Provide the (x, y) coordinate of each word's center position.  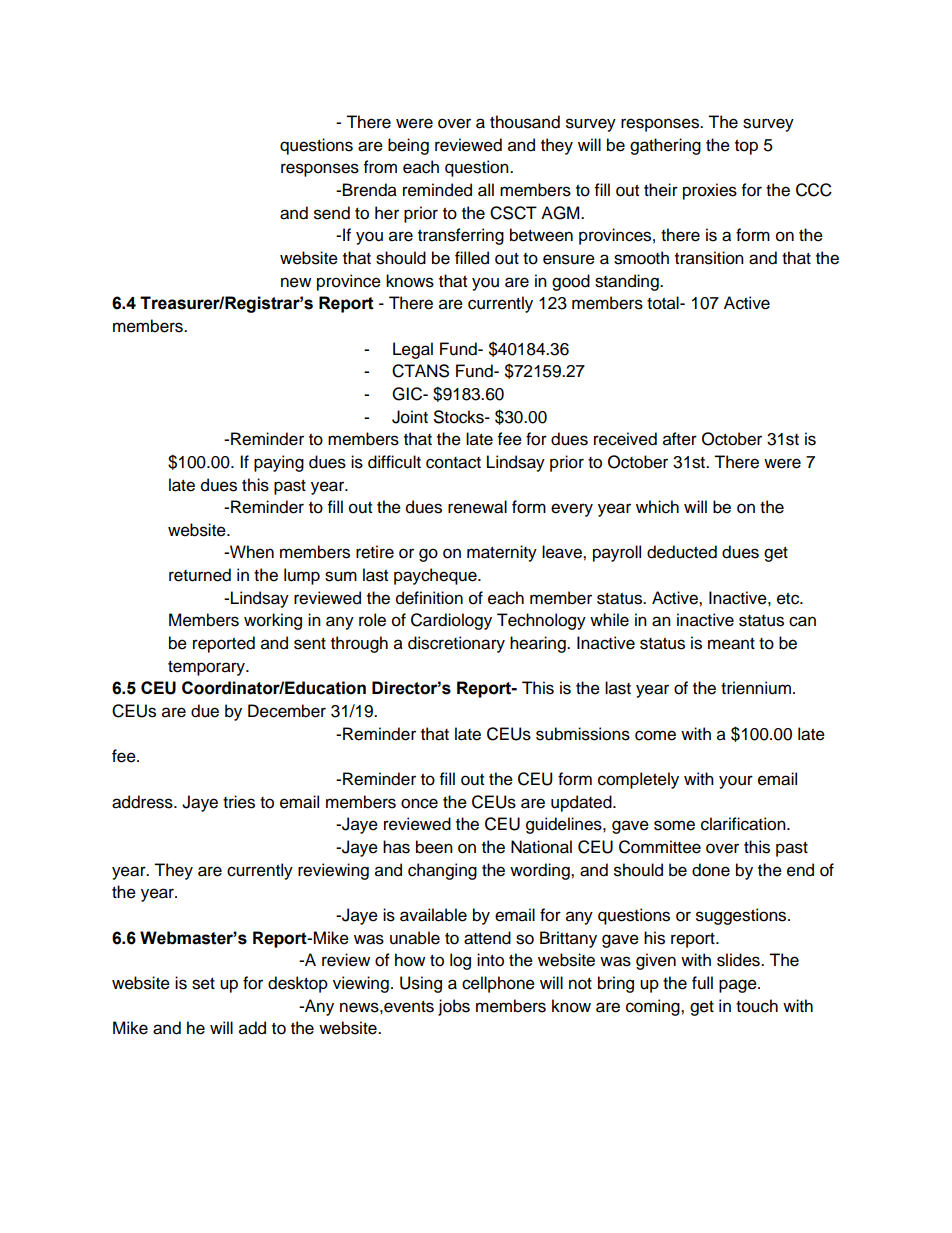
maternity (502, 553)
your (736, 782)
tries (239, 802)
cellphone (498, 984)
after (680, 439)
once (419, 803)
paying (279, 463)
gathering (665, 146)
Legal (413, 350)
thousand (525, 122)
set (203, 984)
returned (200, 575)
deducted (682, 552)
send (332, 213)
